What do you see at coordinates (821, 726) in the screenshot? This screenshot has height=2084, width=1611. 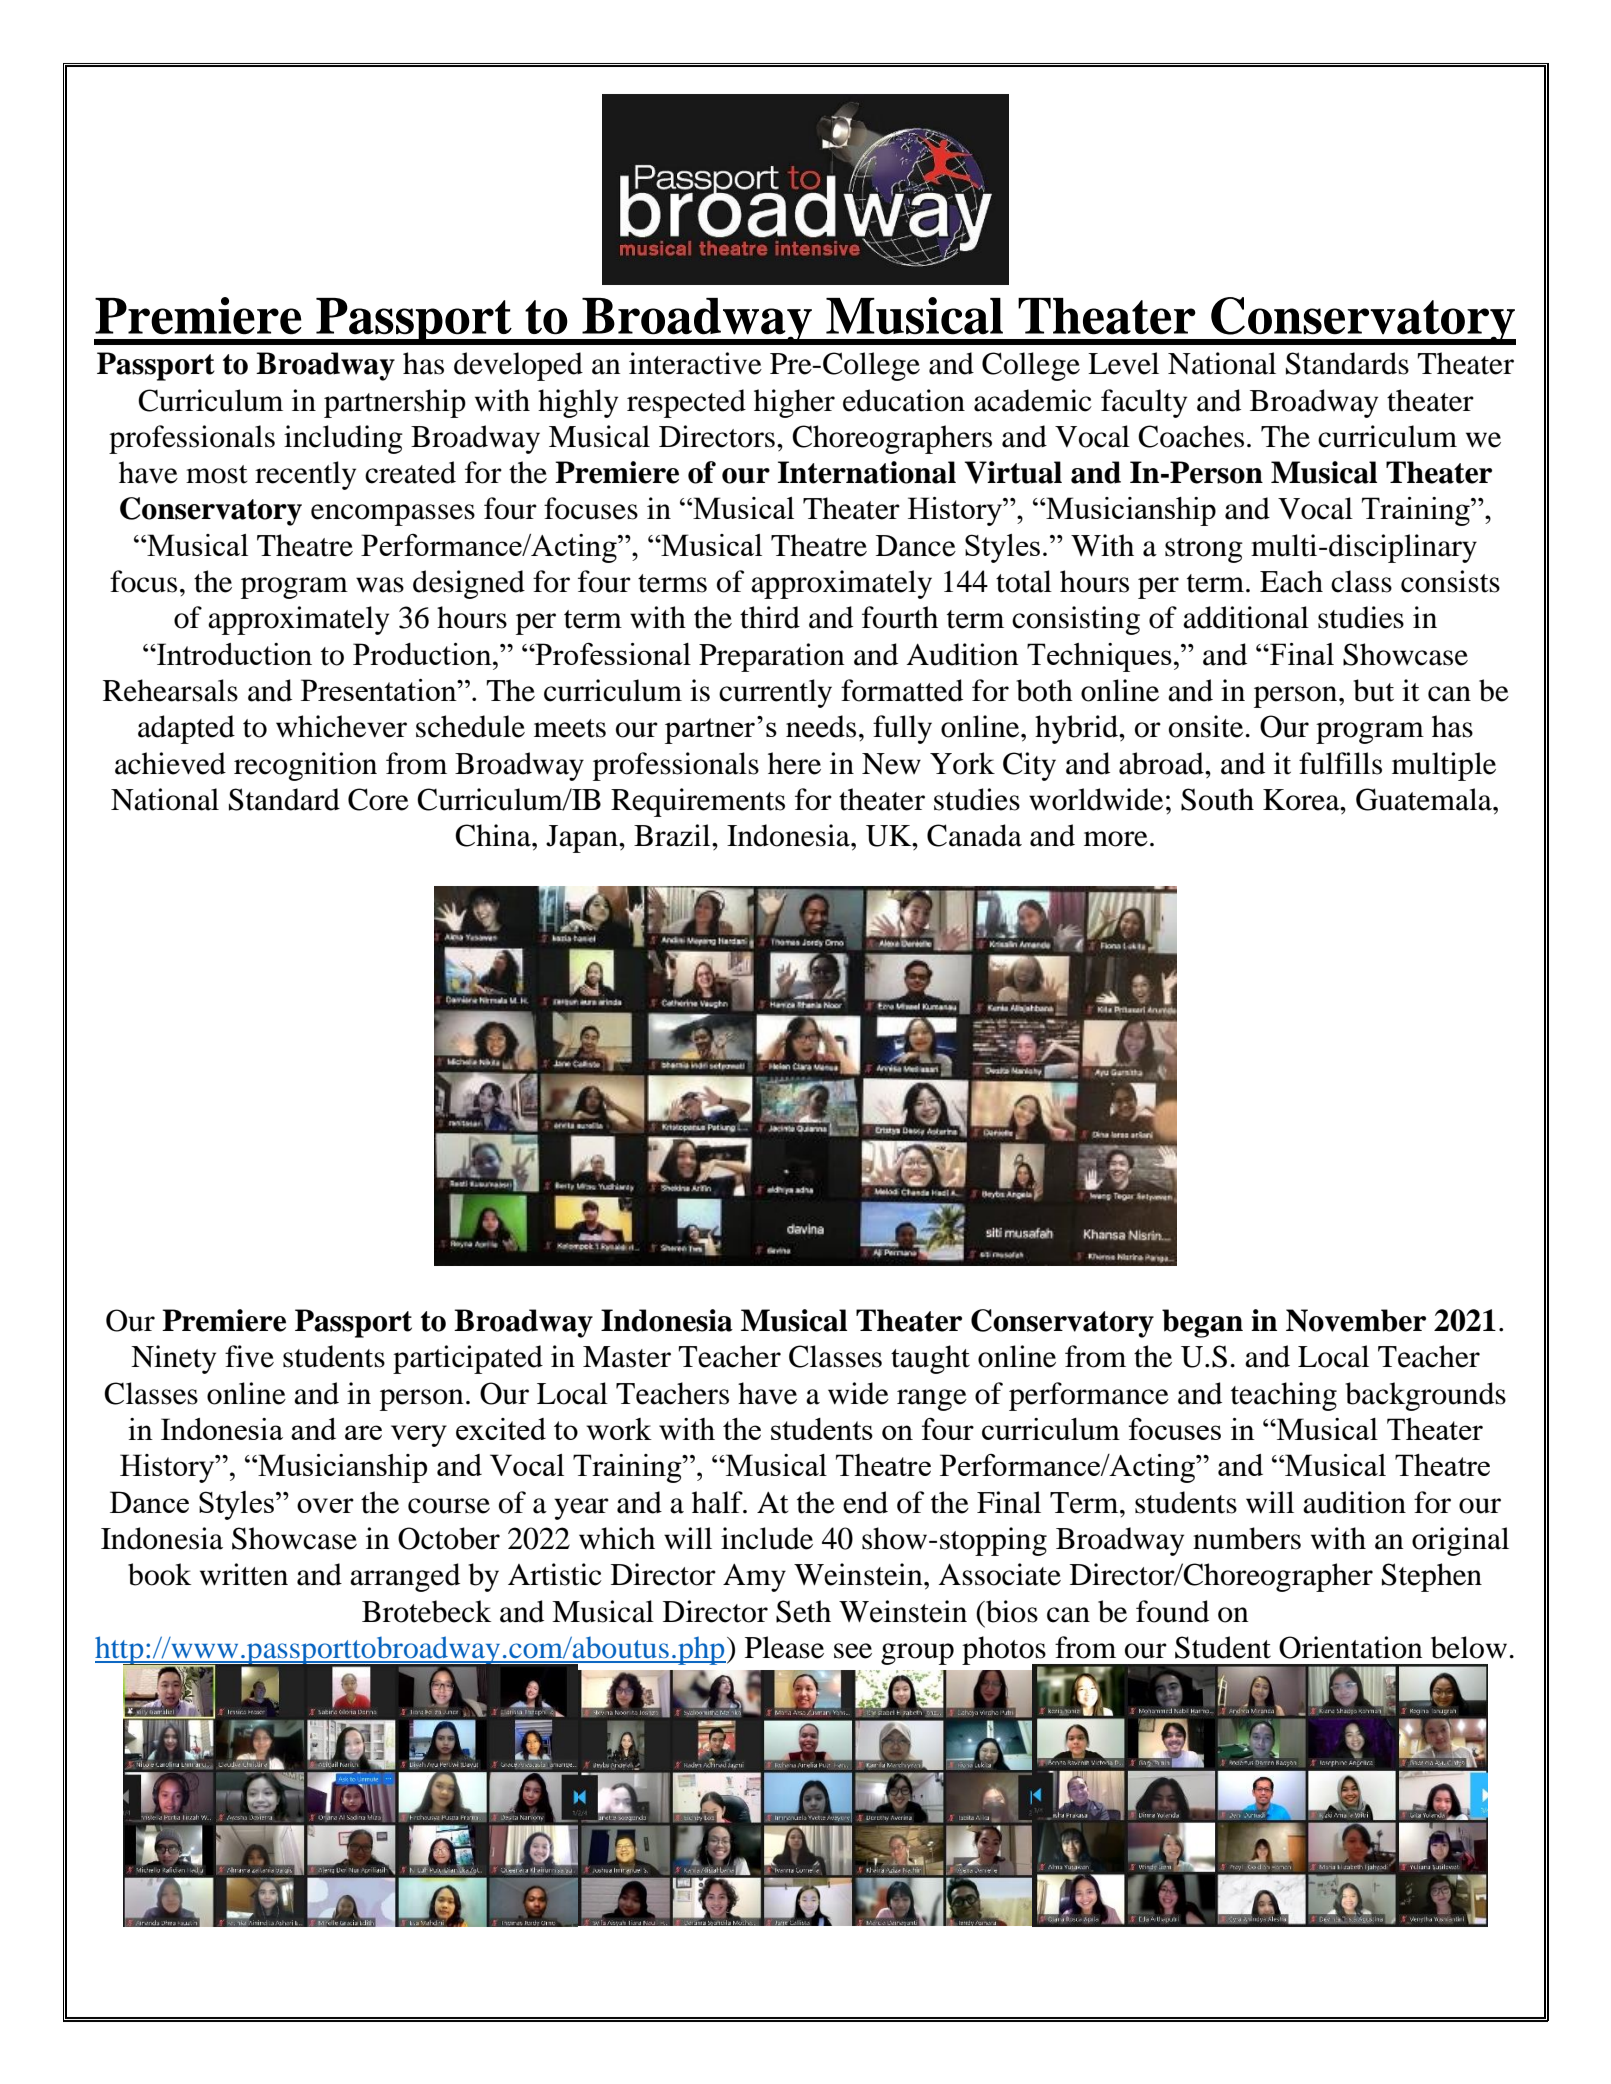 I see `needs` at bounding box center [821, 726].
